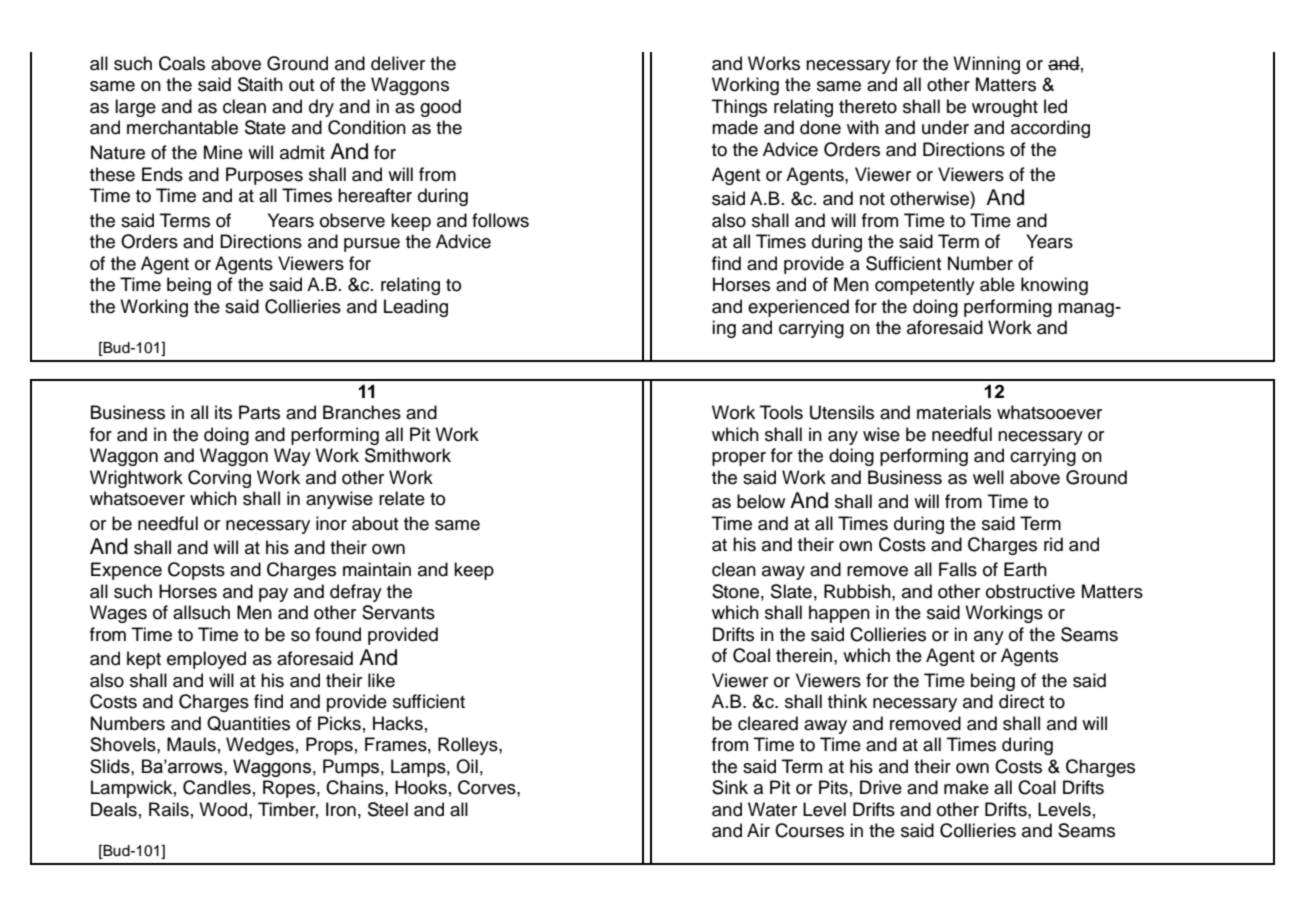 Image resolution: width=1308 pixels, height=924 pixels. Describe the element at coordinates (986, 65) in the image. I see `Winning` at that location.
